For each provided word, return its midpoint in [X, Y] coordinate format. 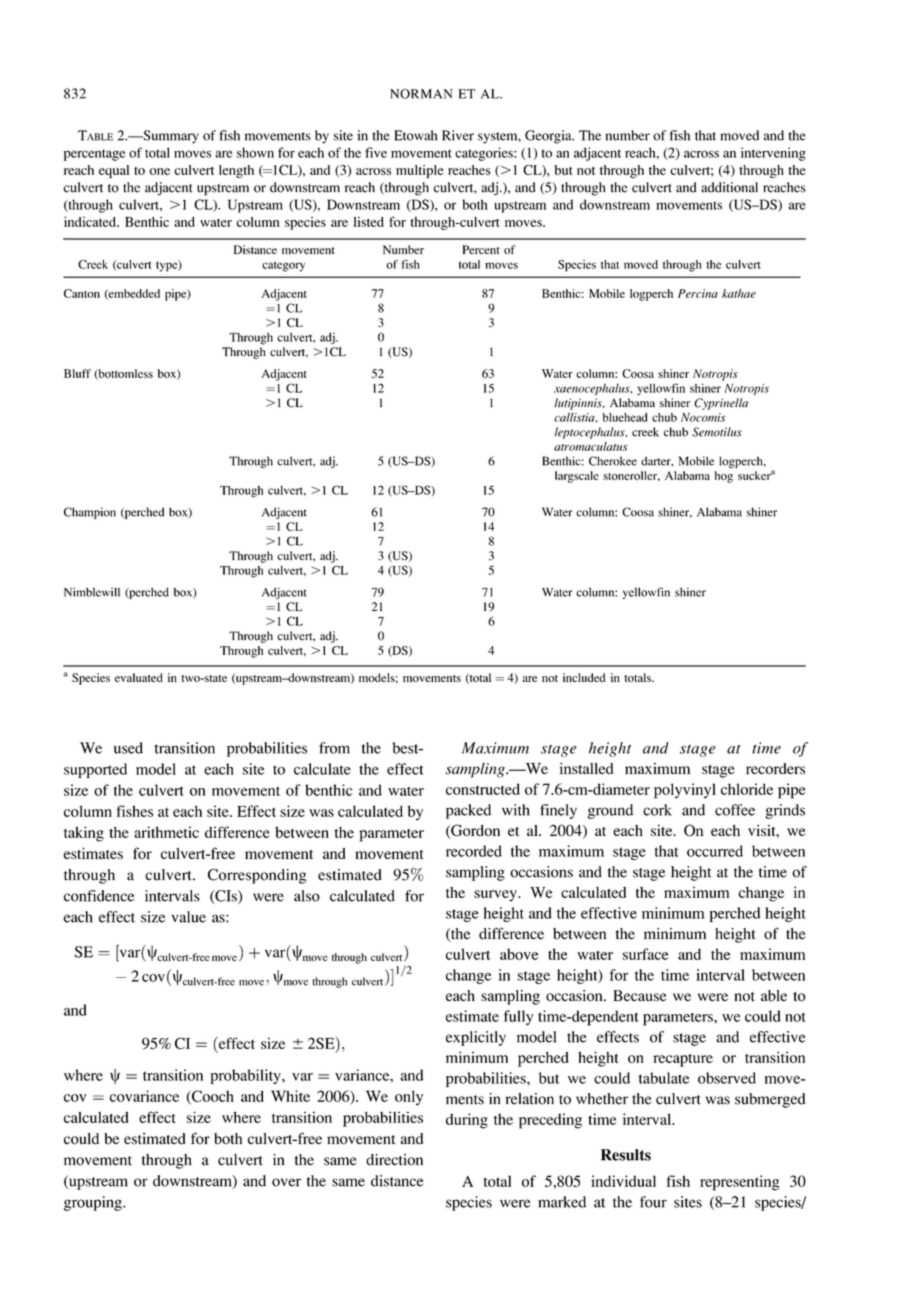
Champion [90, 513]
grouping [94, 1203]
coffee [735, 810]
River [458, 135]
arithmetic [166, 832]
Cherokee [613, 461]
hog [724, 477]
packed [468, 811]
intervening [773, 154]
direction [394, 1160]
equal [114, 171]
